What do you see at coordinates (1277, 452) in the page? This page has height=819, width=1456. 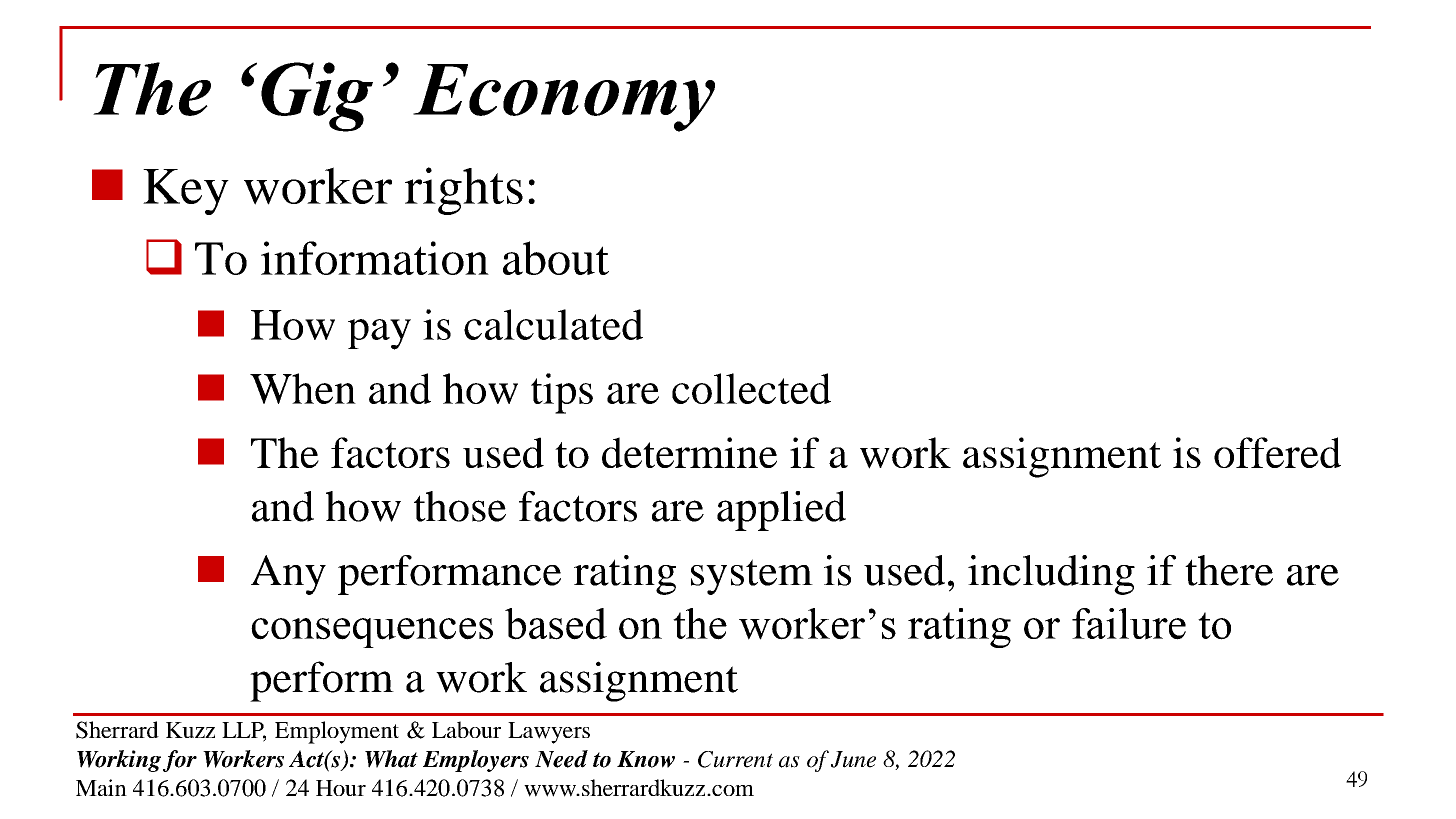 I see `offered` at bounding box center [1277, 452].
